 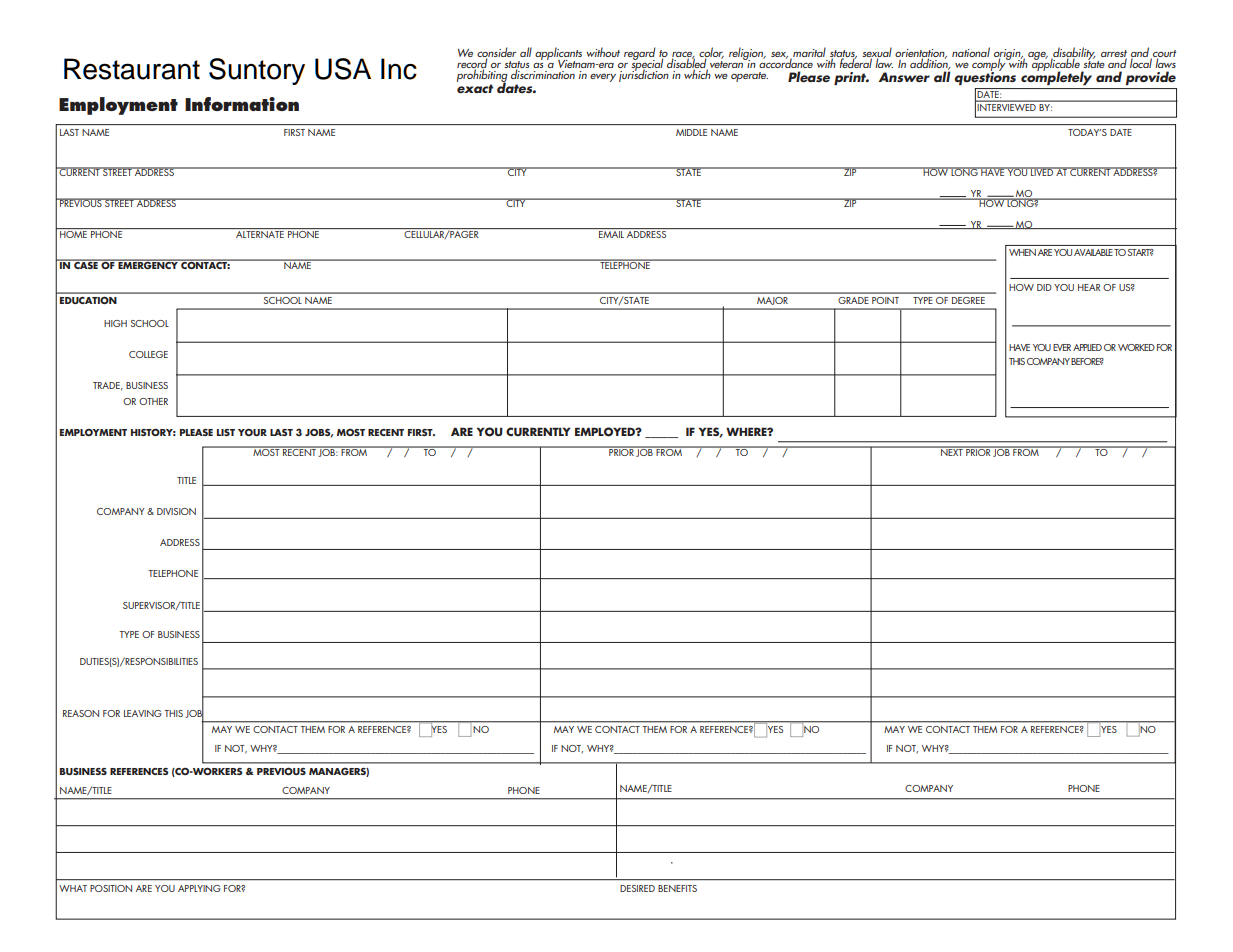 I want to click on Information, so click(x=242, y=104).
